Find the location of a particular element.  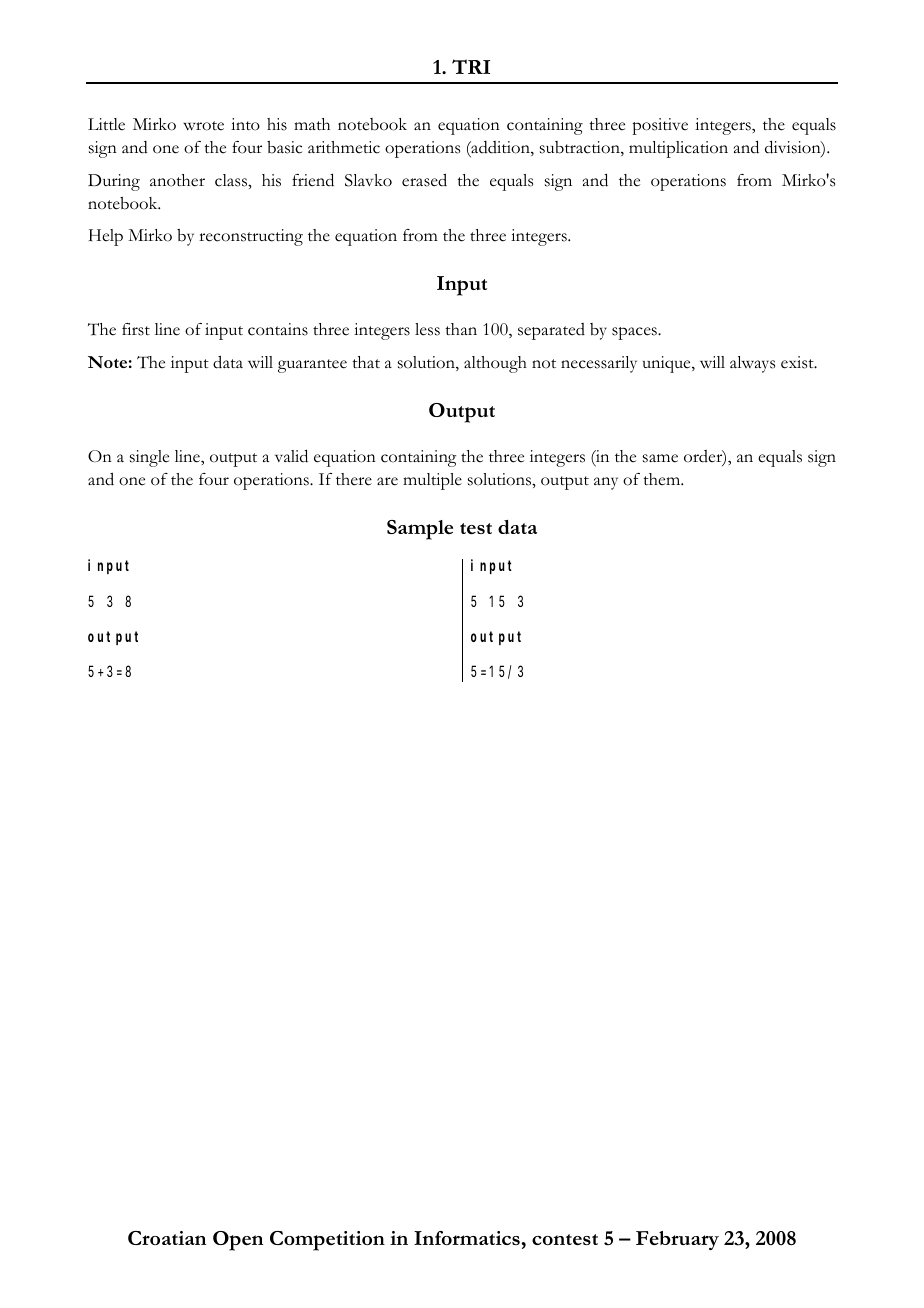

them is located at coordinates (663, 479).
